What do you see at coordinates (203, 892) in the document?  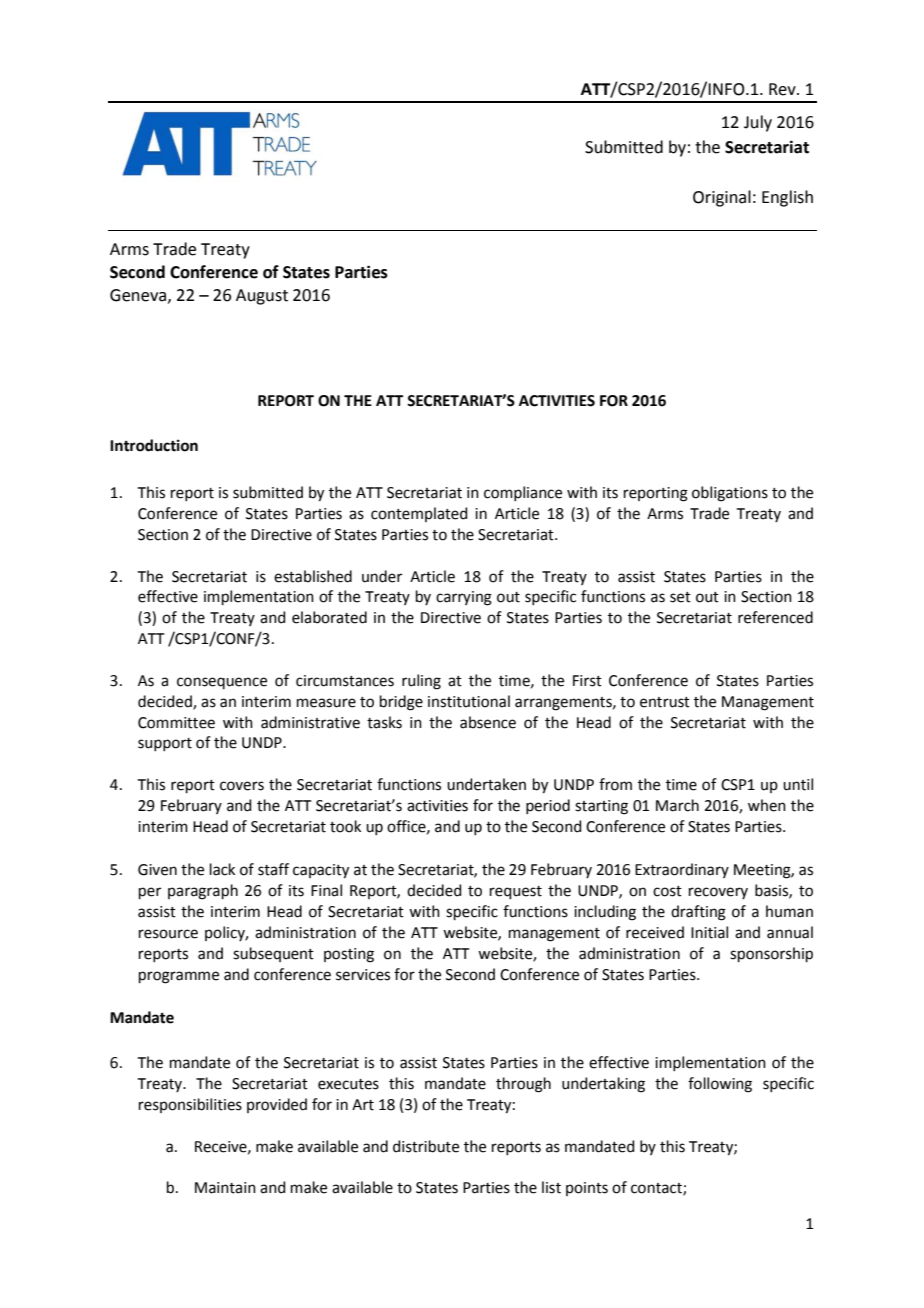 I see `paragraph` at bounding box center [203, 892].
